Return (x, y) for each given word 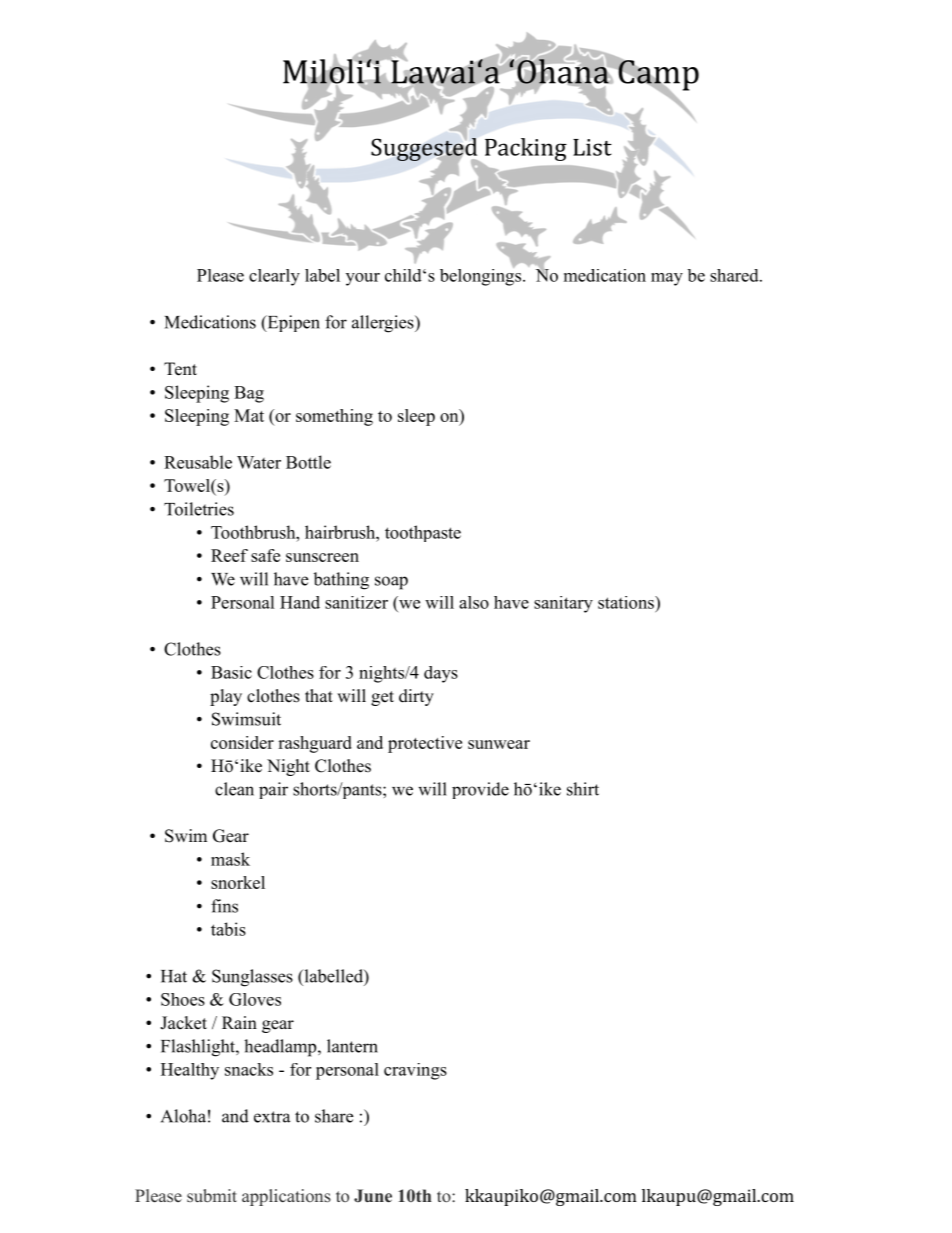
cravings (415, 1071)
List (592, 147)
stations (627, 602)
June (373, 1195)
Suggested (424, 149)
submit (212, 1196)
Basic (231, 672)
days (441, 674)
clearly (274, 277)
